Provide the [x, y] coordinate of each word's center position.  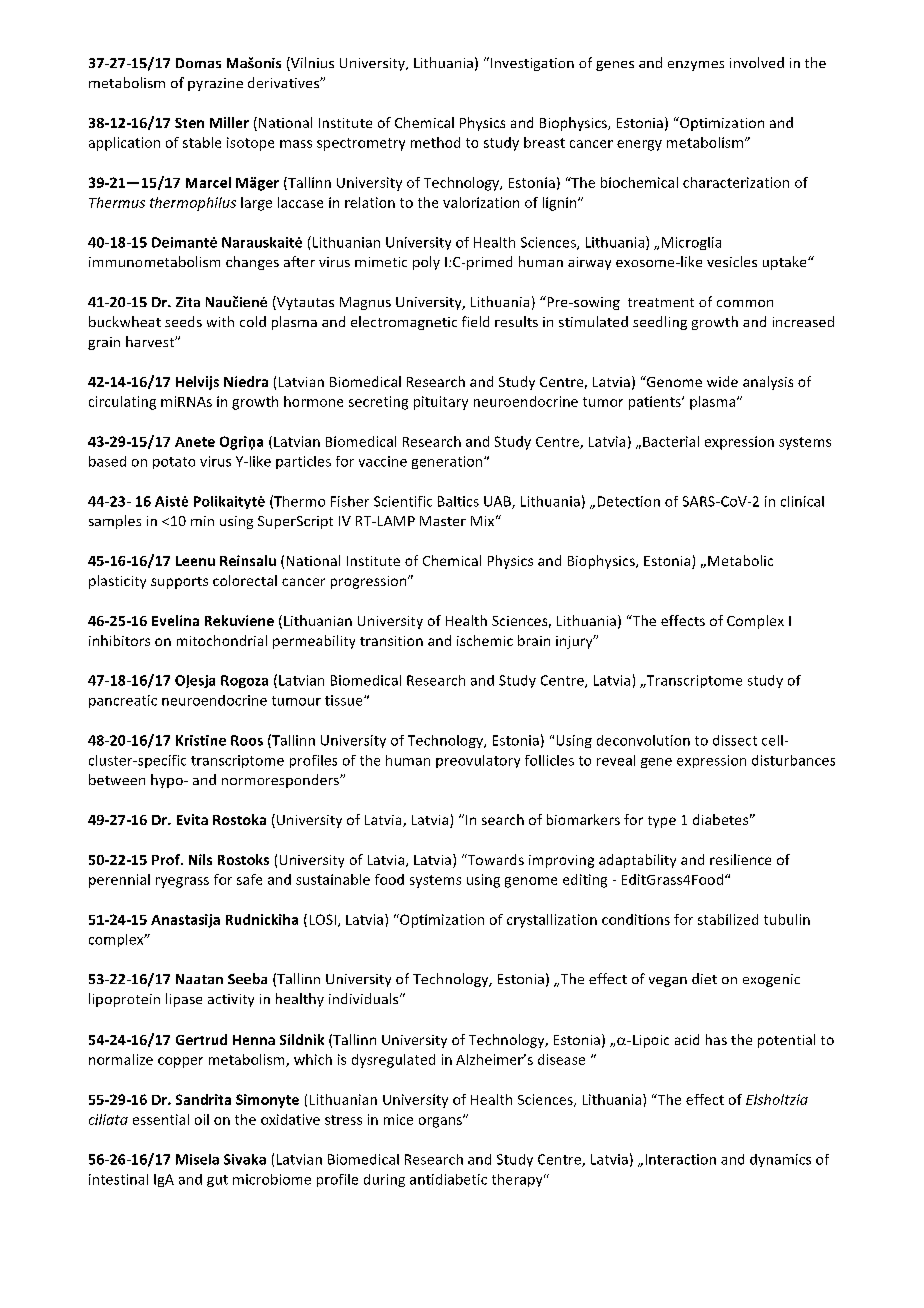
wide [722, 381]
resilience [740, 859]
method [435, 142]
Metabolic [740, 560]
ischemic [485, 640]
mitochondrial [222, 640]
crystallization [552, 921]
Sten [189, 123]
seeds [183, 321]
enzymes [696, 66]
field [475, 321]
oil [202, 1119]
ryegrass [182, 882]
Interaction [681, 1159]
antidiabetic [448, 1179]
